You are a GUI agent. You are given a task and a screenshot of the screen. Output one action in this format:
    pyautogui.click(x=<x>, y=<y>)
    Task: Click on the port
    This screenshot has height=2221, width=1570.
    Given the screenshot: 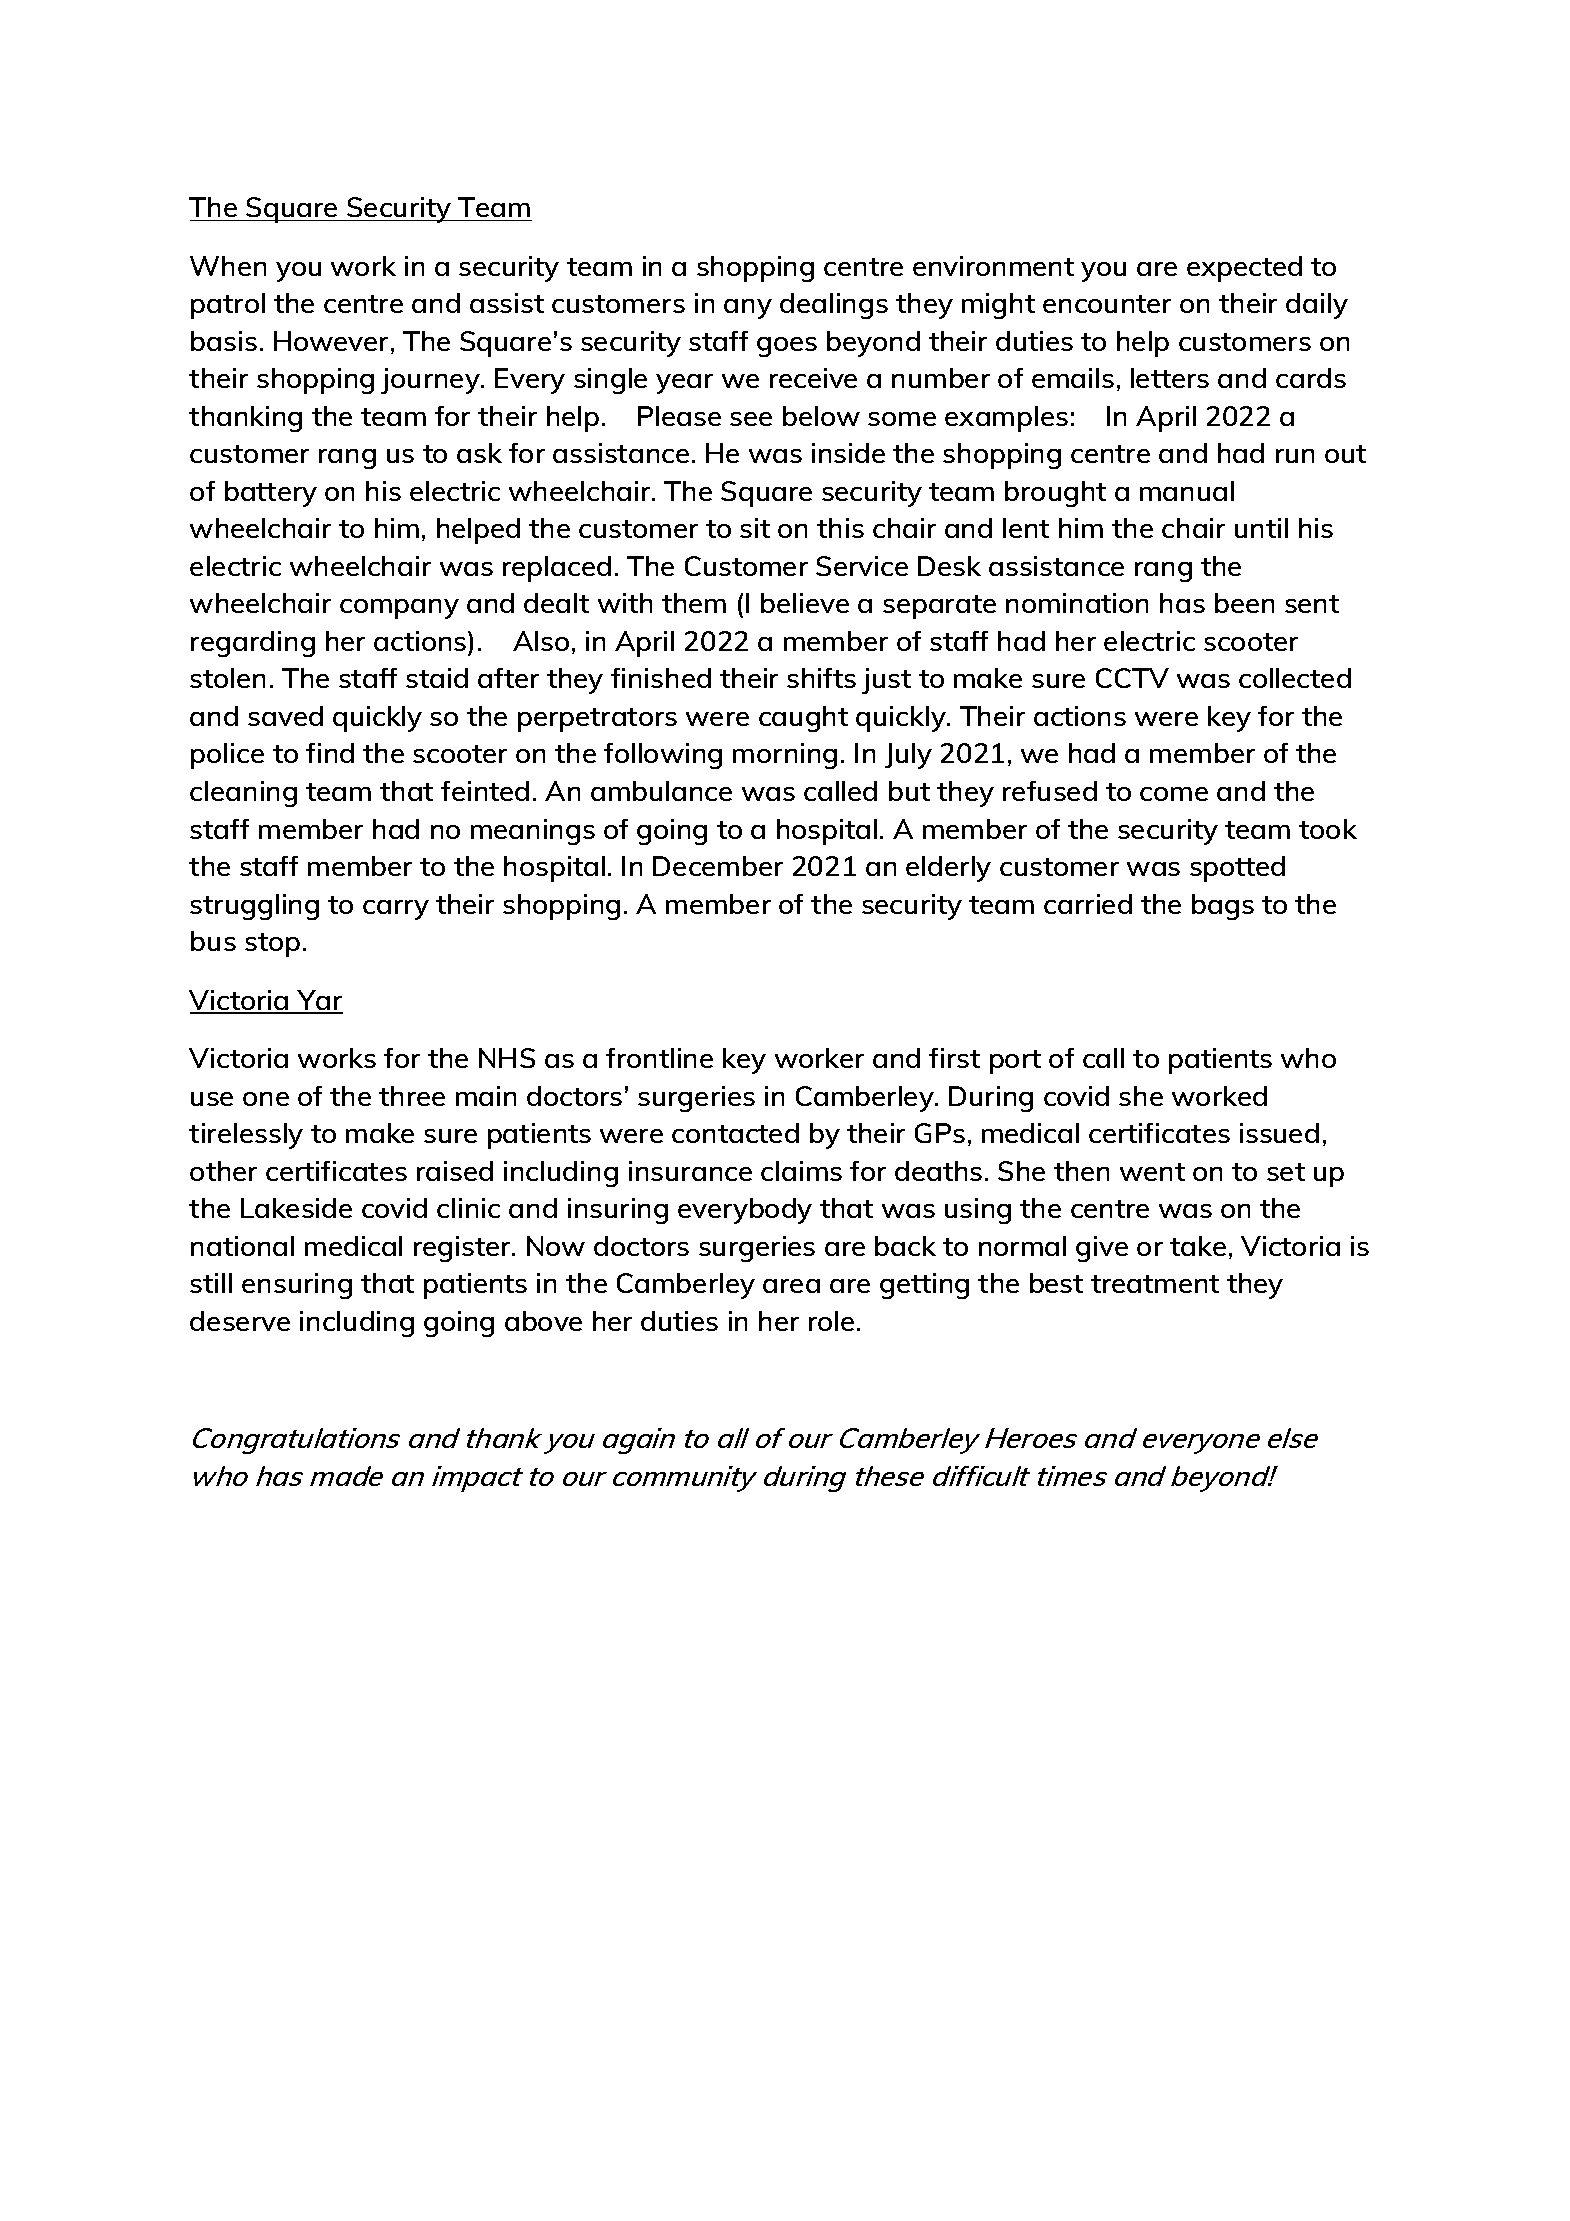 What is the action you would take?
    pyautogui.click(x=1015, y=1062)
